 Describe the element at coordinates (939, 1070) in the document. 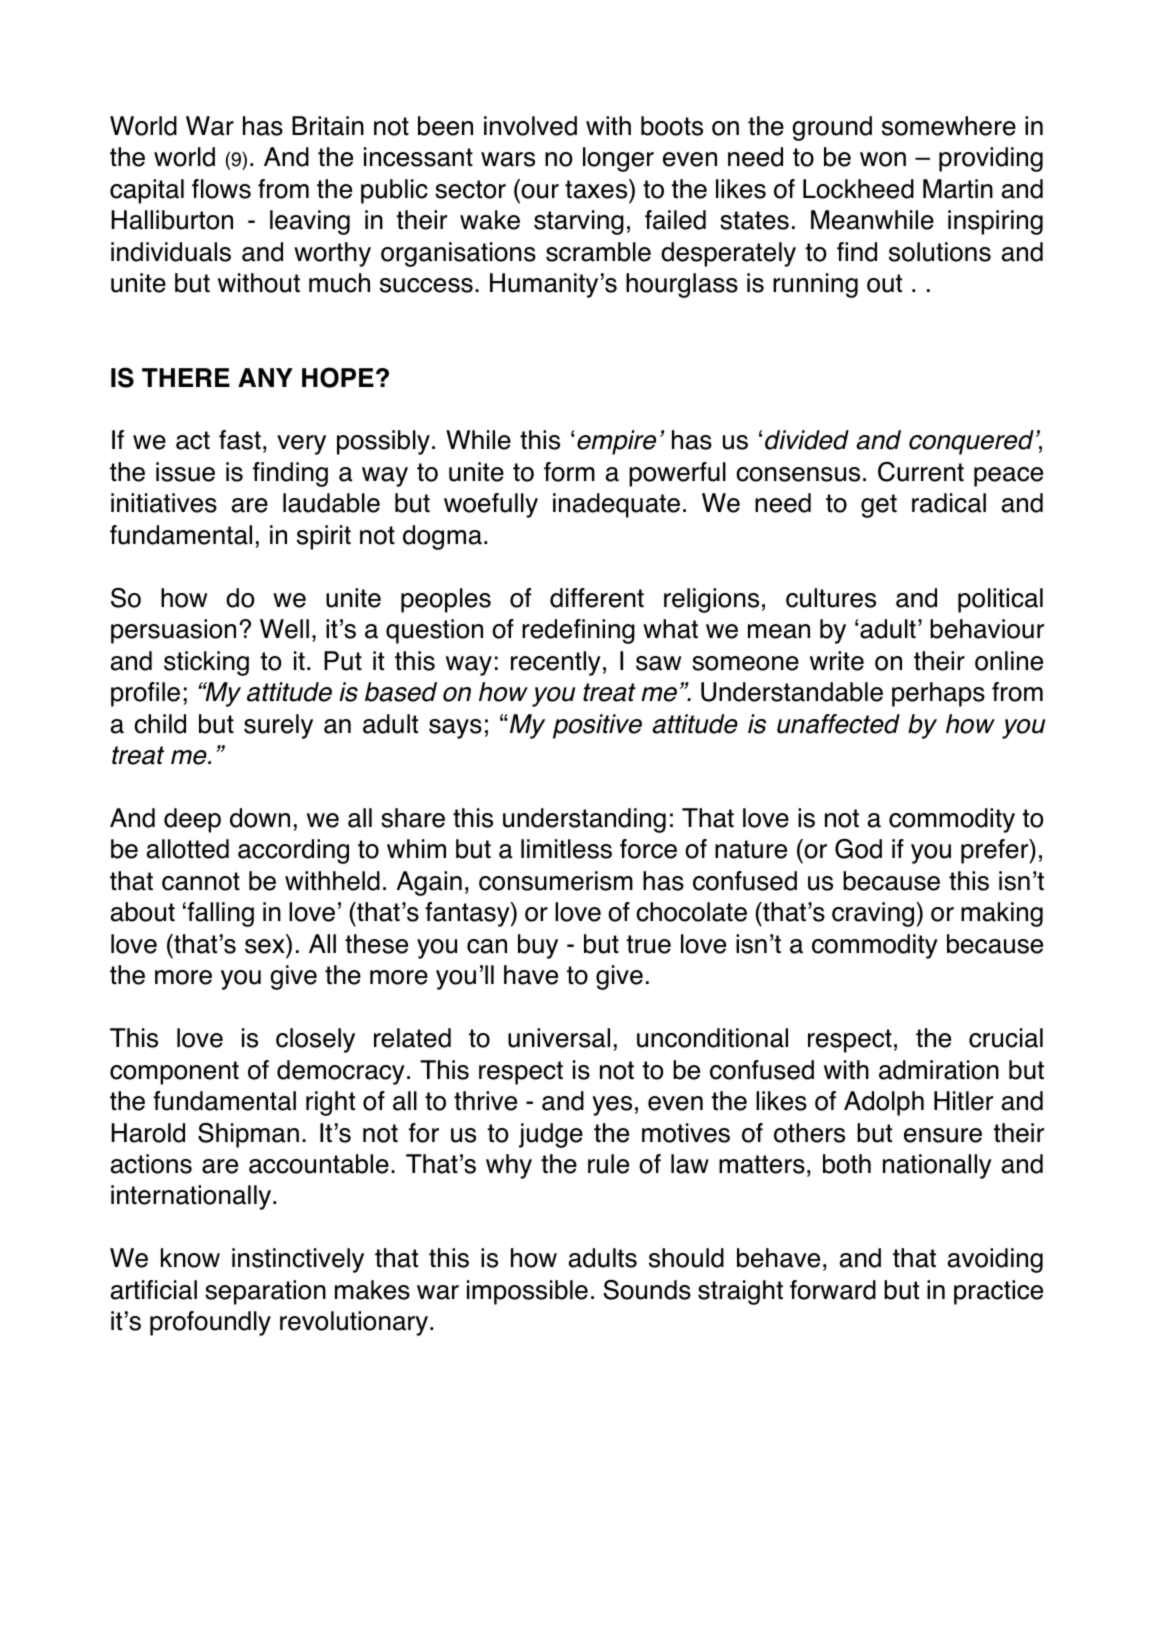

I see `admiration` at that location.
